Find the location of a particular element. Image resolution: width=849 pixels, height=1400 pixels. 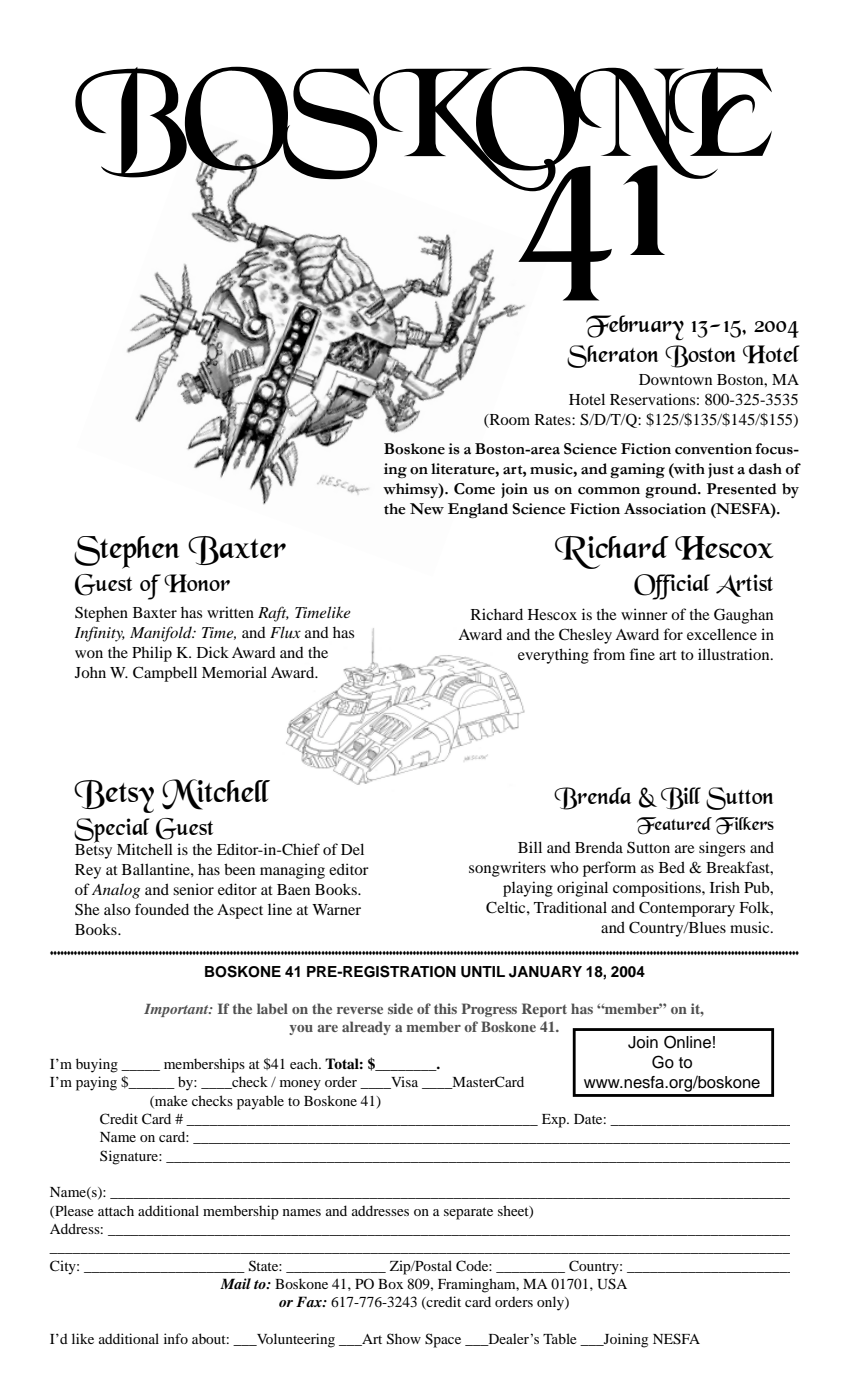

Featured is located at coordinates (674, 826).
